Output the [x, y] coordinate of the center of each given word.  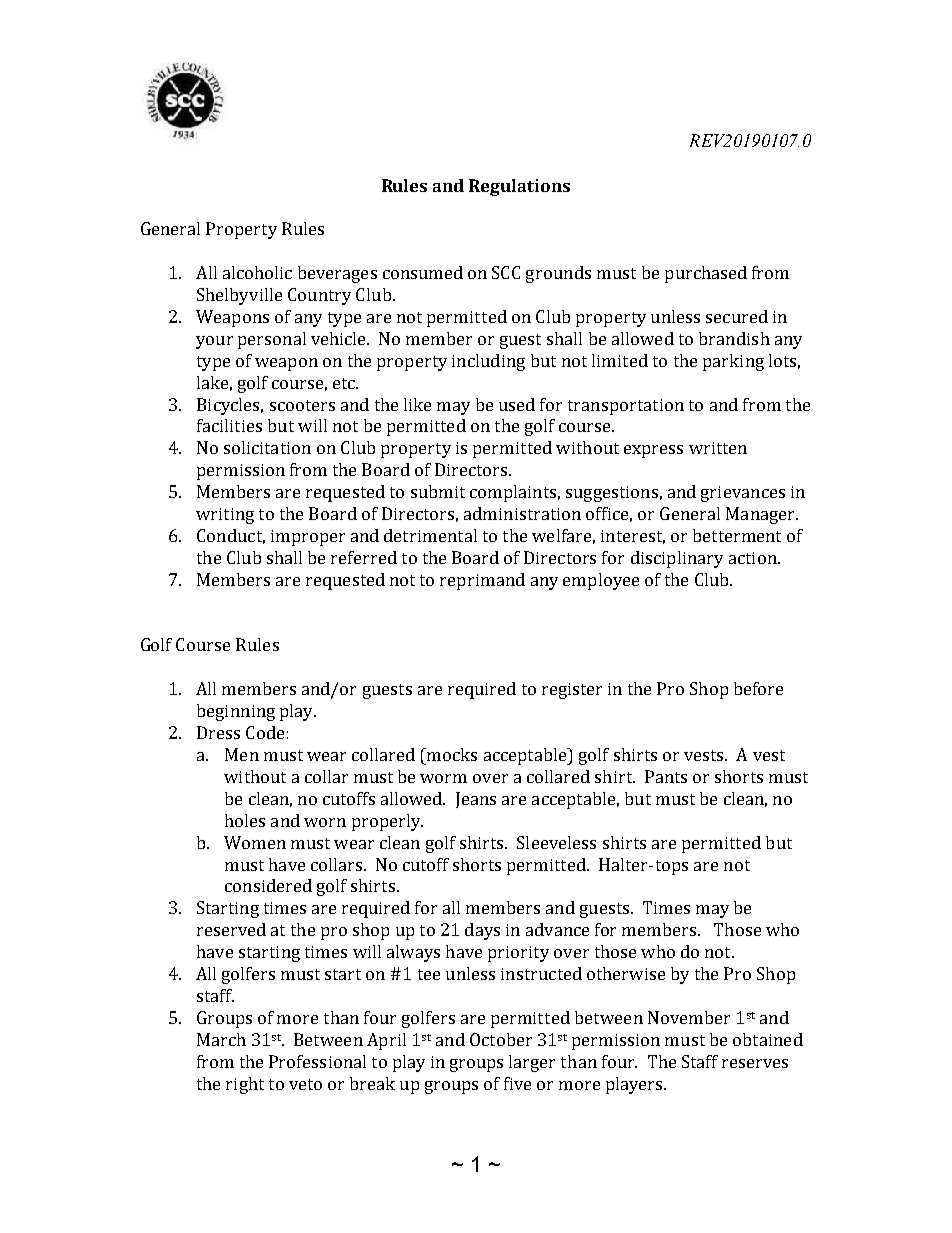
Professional [317, 1061]
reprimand [482, 581]
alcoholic [257, 272]
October [501, 1039]
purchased [706, 274]
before [758, 688]
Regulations [519, 187]
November [689, 1017]
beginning [236, 712]
